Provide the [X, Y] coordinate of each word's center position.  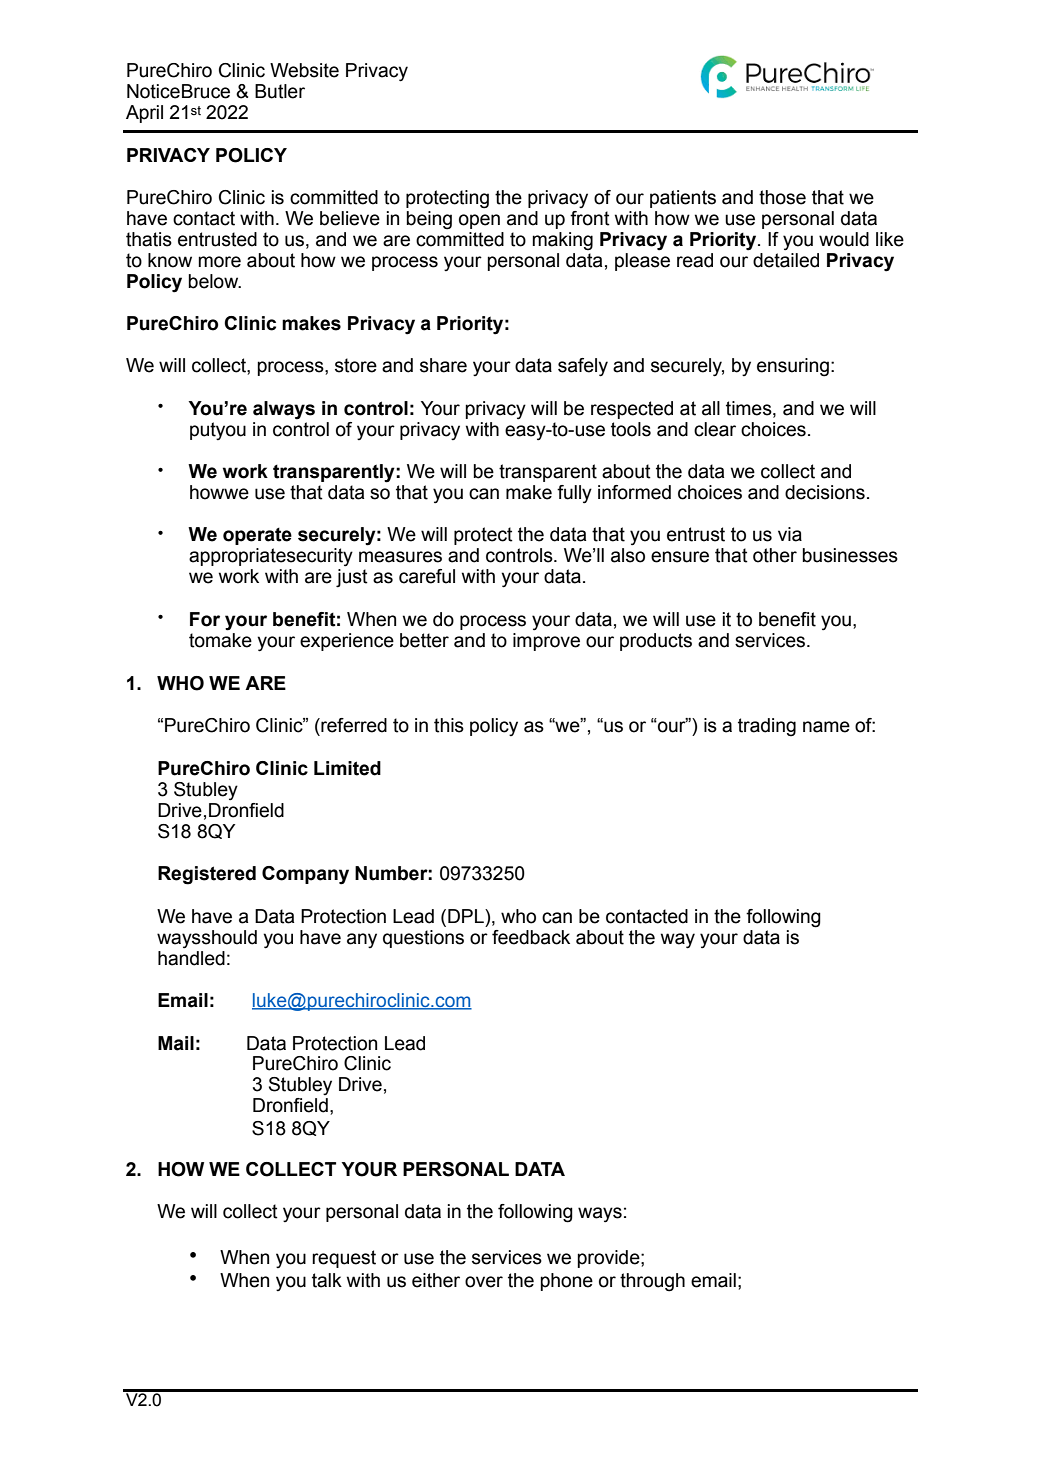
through [652, 1282]
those [782, 197]
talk [327, 1280]
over [484, 1282]
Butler [280, 91]
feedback [531, 937]
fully [574, 494]
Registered [207, 875]
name [826, 727]
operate [257, 536]
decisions [825, 492]
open [479, 221]
